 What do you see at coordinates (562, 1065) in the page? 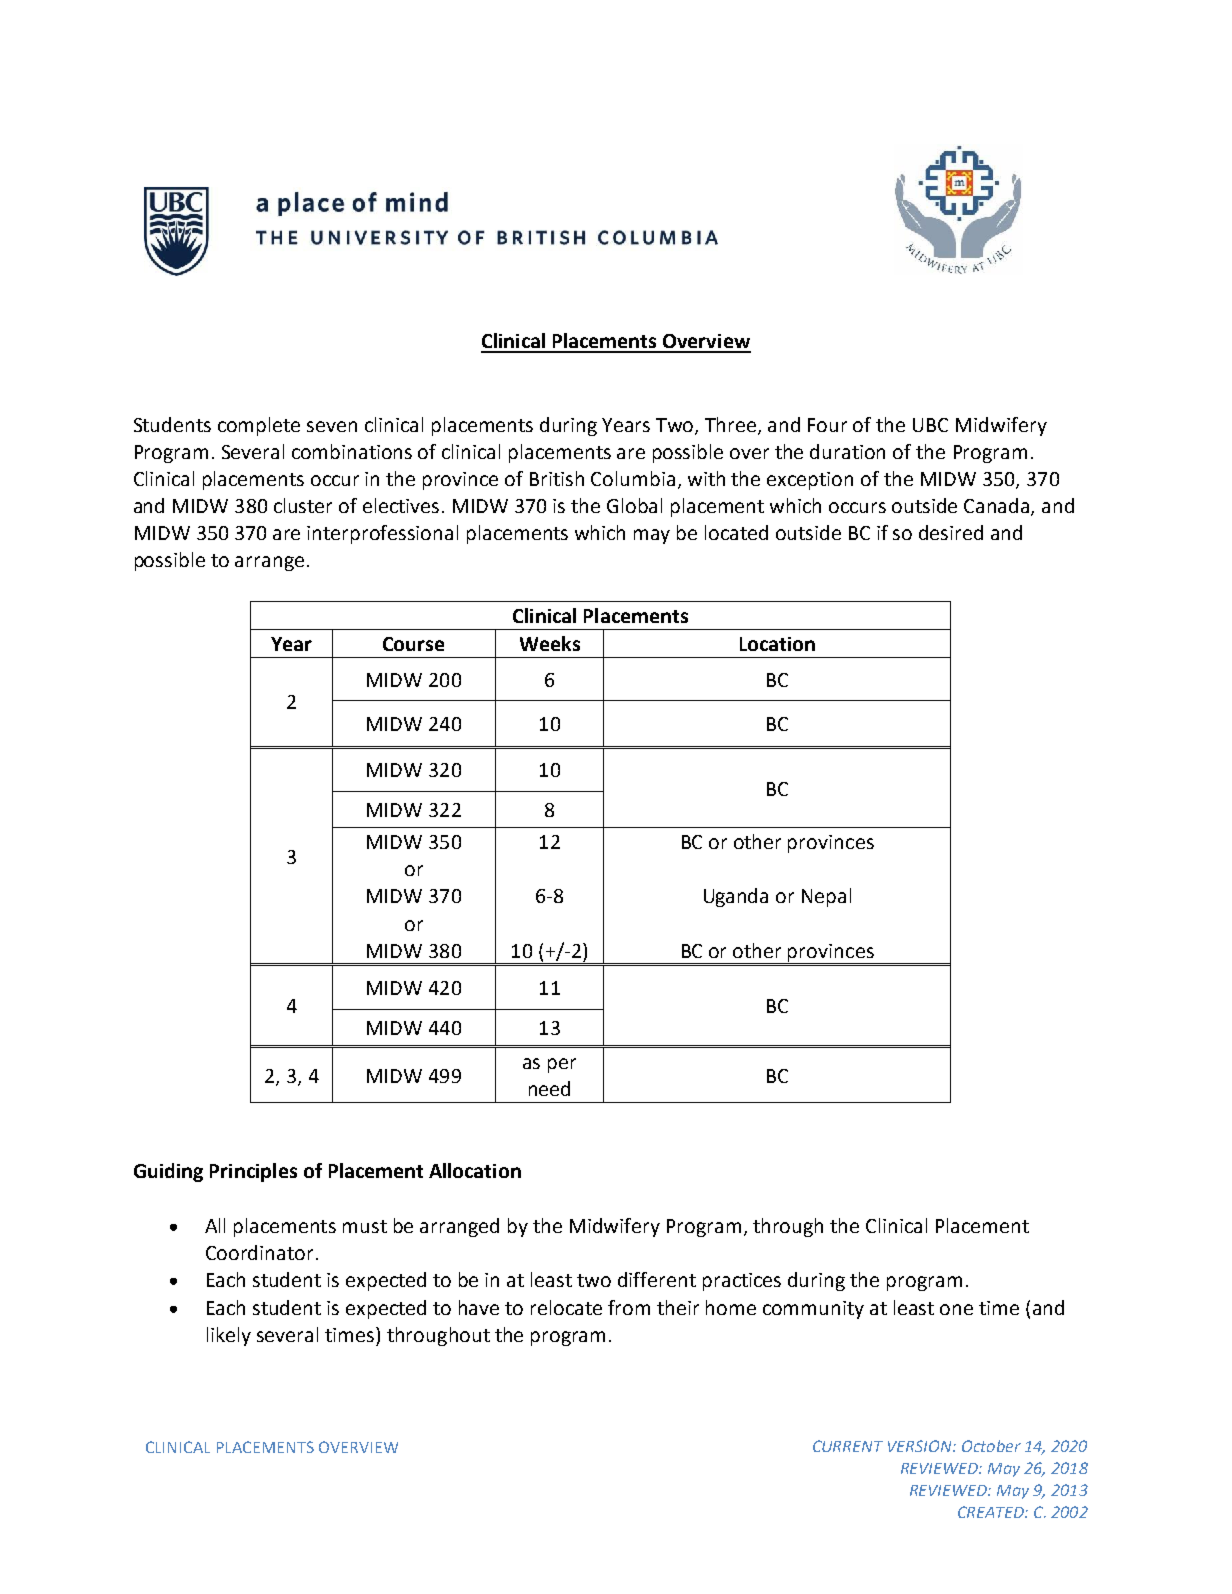
I see `per` at bounding box center [562, 1065].
